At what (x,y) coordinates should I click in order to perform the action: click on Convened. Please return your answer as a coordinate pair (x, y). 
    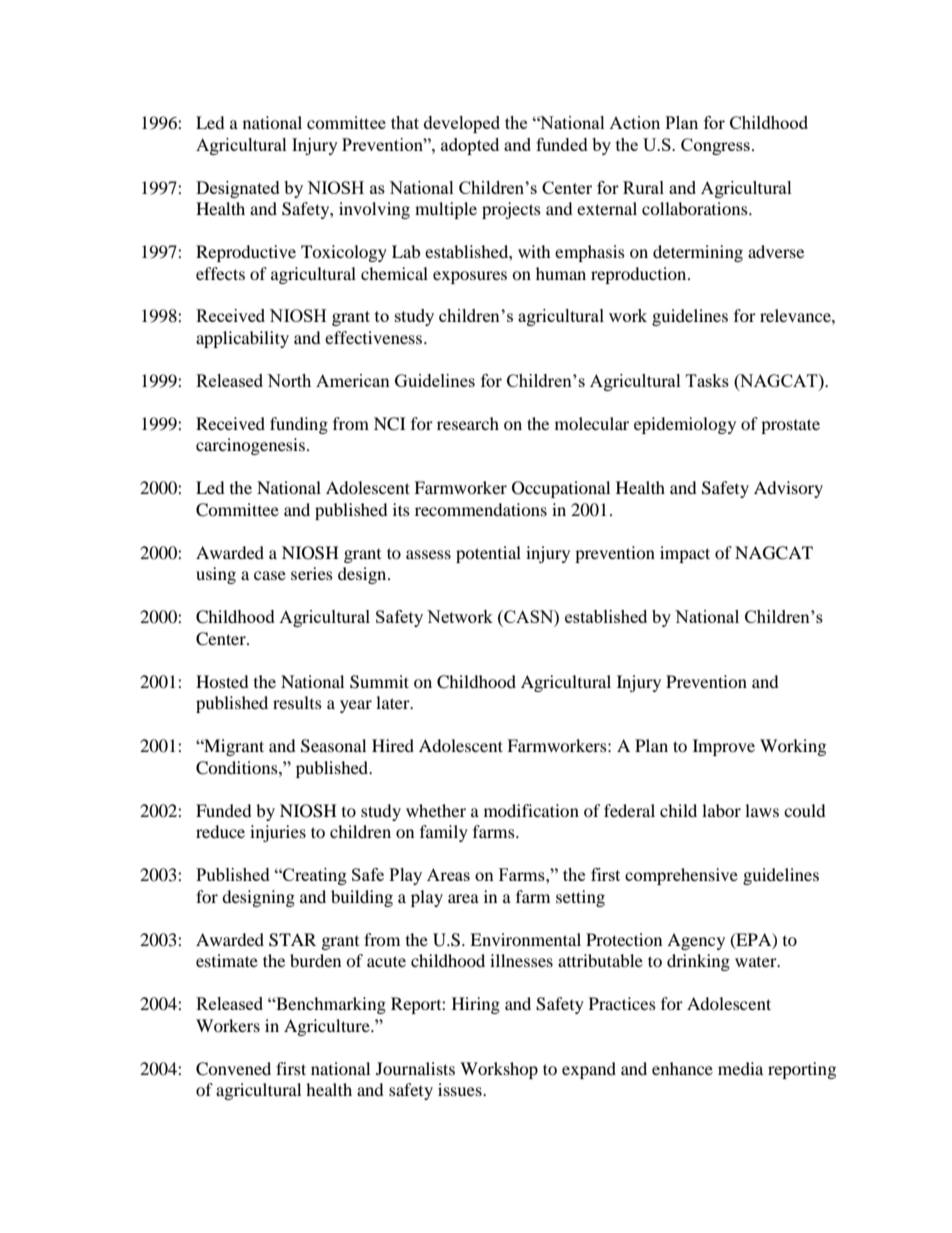
    Looking at the image, I should click on (233, 1069).
